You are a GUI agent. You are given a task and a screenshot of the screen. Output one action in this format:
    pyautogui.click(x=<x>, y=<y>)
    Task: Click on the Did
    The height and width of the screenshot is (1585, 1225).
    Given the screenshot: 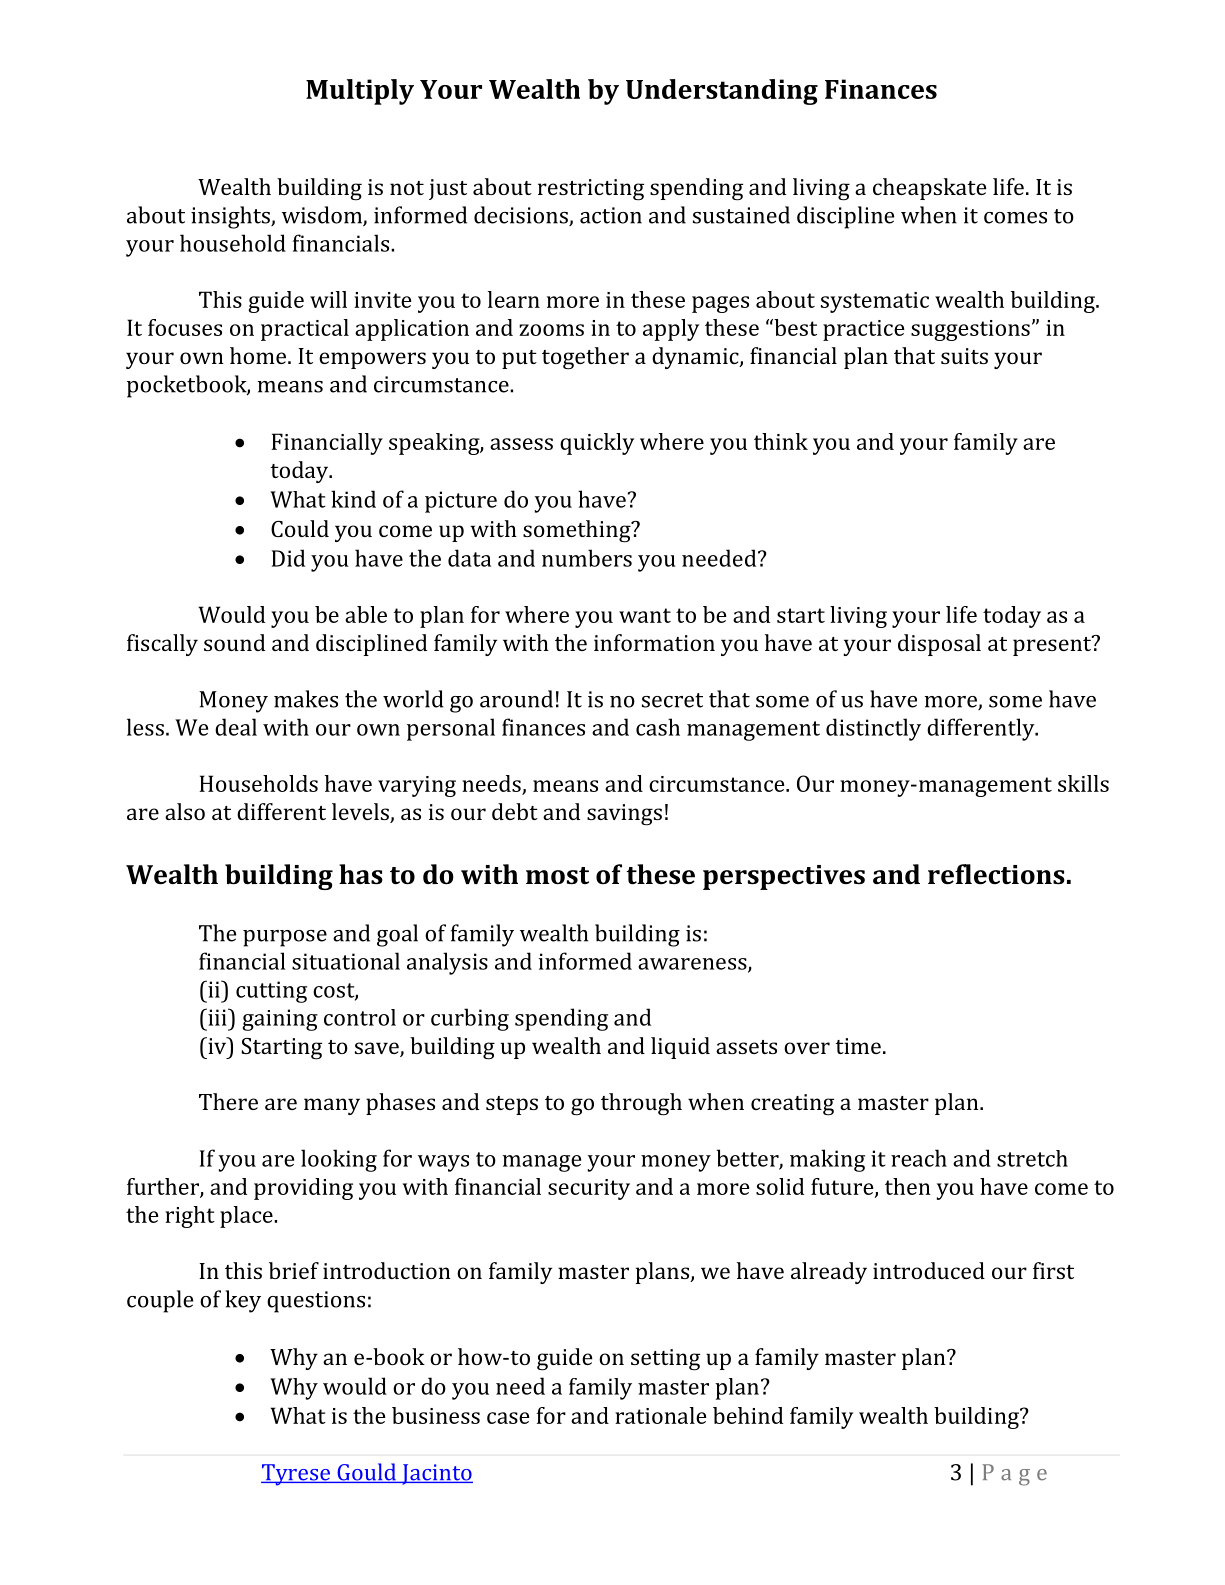 What is the action you would take?
    pyautogui.click(x=288, y=558)
